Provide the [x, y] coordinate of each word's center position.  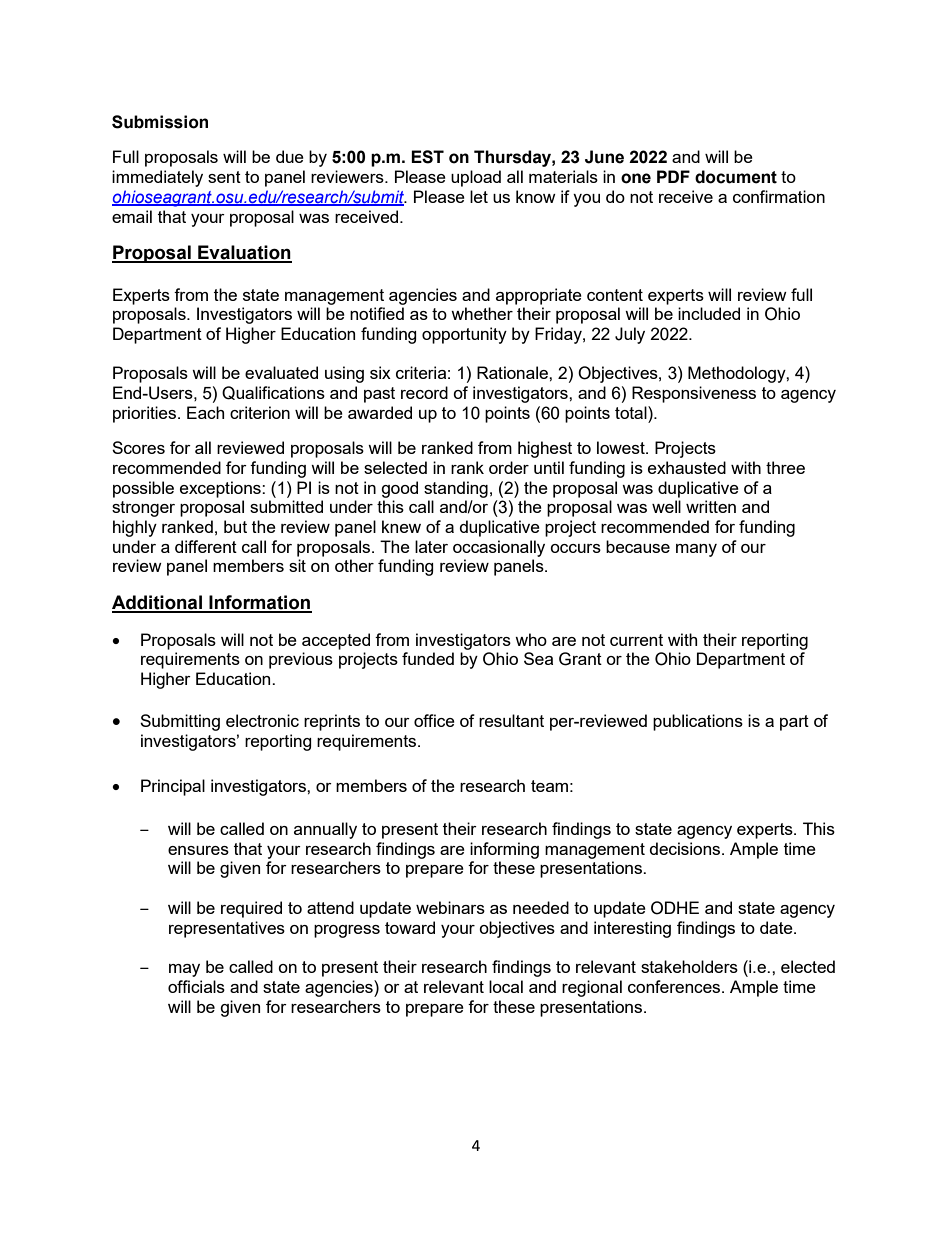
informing [504, 850]
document [736, 177]
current [636, 640]
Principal [173, 787]
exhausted [687, 467]
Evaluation [244, 253]
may [184, 970]
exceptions [221, 489]
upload [476, 178]
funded [428, 658]
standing [456, 489]
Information [259, 603]
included [709, 313]
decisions [686, 848]
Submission [160, 122]
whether [482, 313]
